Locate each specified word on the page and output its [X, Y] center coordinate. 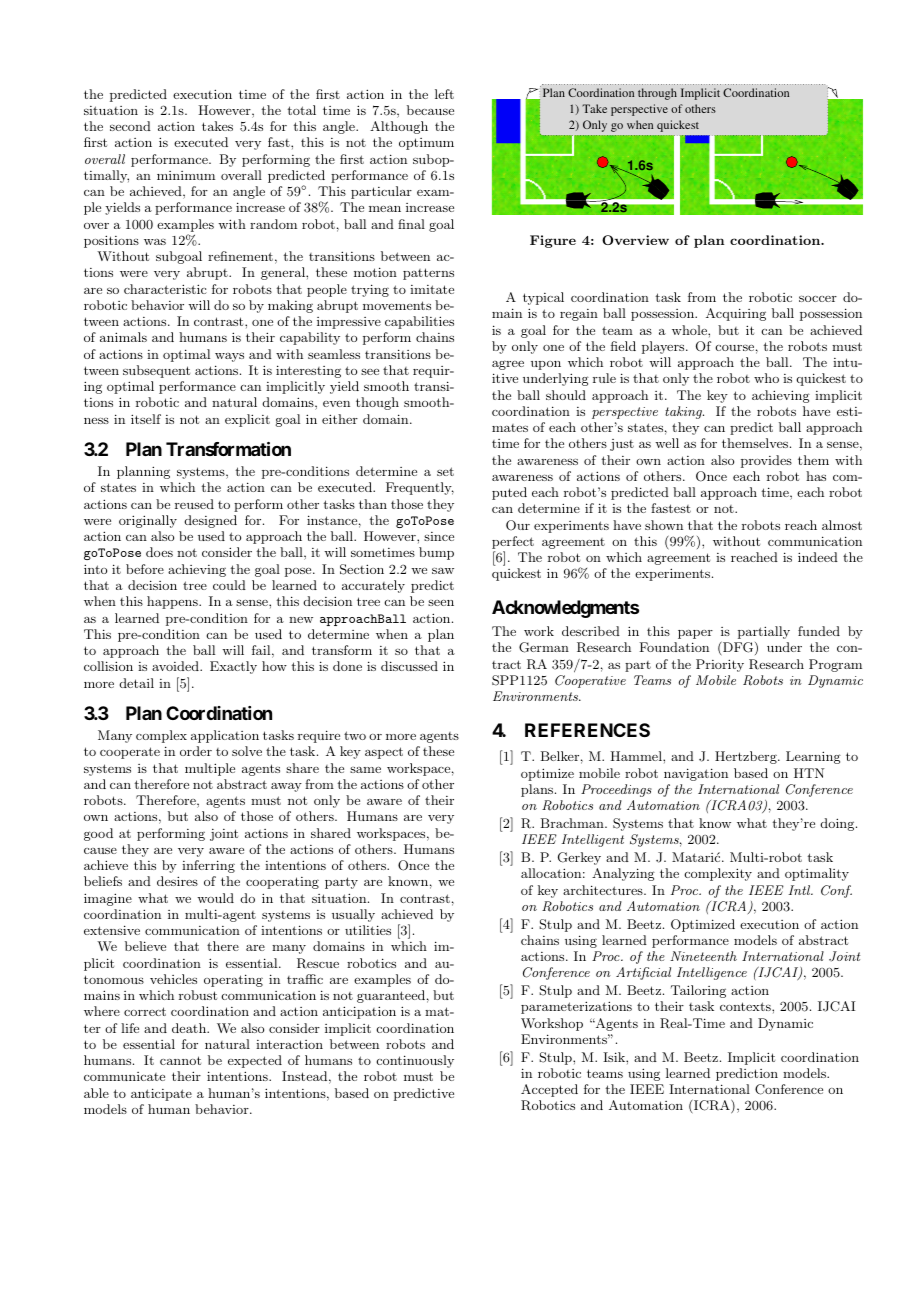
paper [695, 634]
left [444, 94]
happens [173, 602]
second [130, 126]
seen [441, 603]
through [657, 94]
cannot [180, 1060]
